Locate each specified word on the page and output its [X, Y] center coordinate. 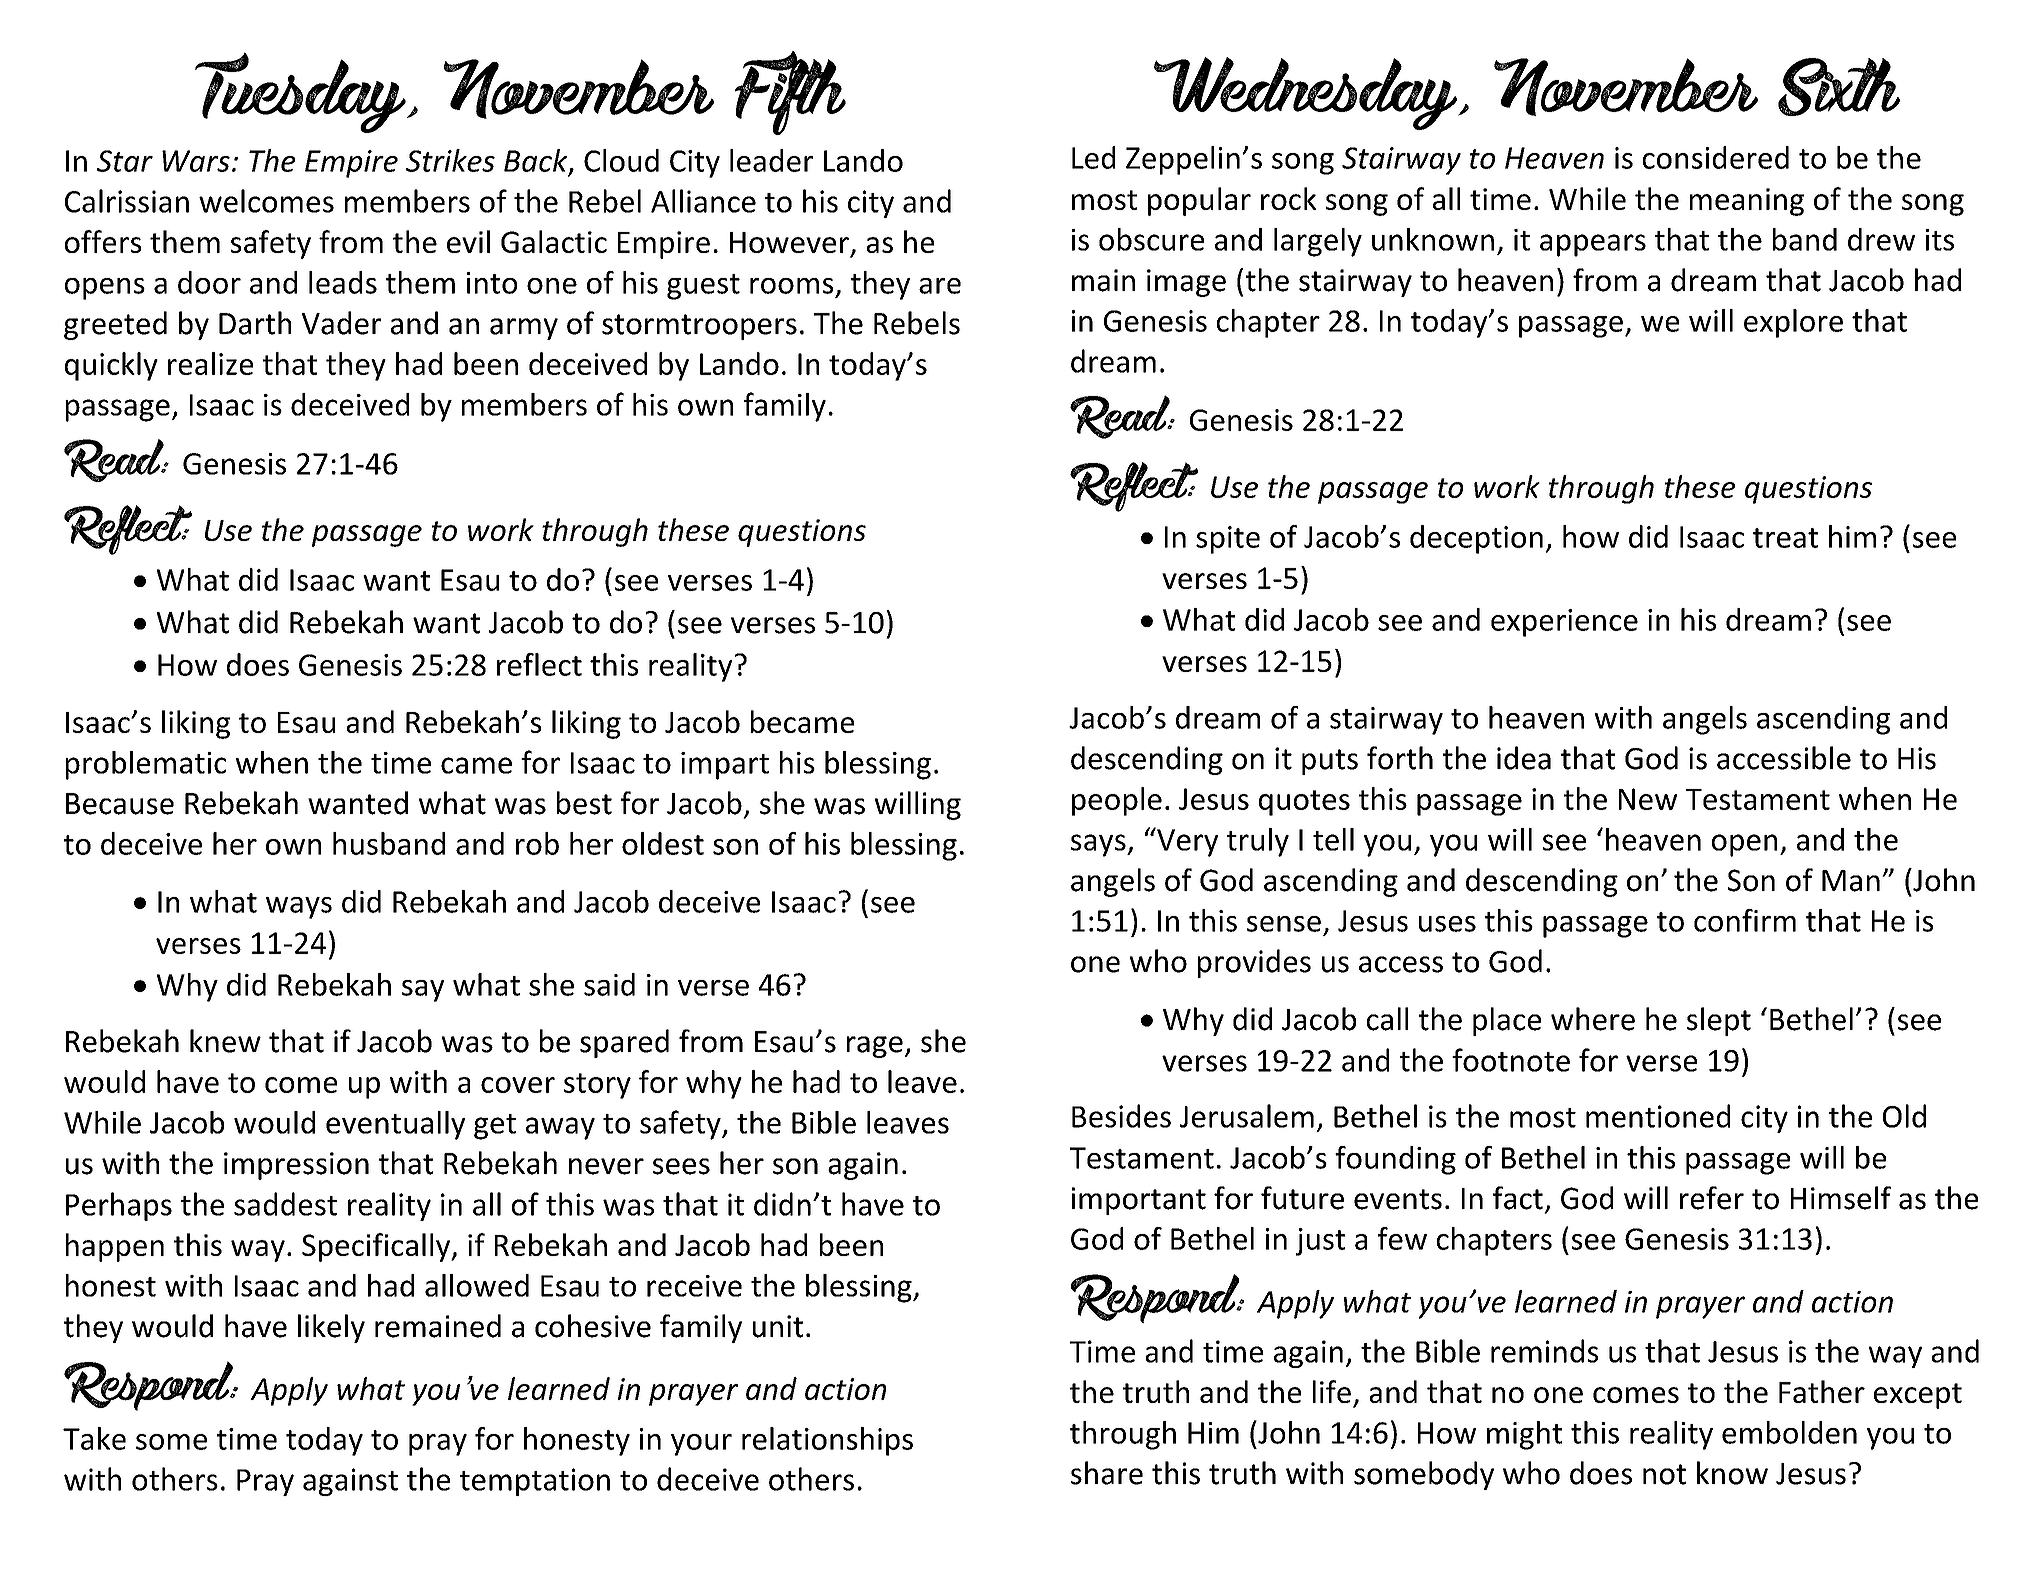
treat [1785, 538]
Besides [1121, 1116]
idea [1524, 758]
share [1107, 1473]
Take [94, 1438]
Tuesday [301, 92]
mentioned [1658, 1116]
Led [1093, 157]
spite [1228, 540]
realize [210, 363]
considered [1716, 157]
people [1117, 801]
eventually [395, 1125]
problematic [146, 765]
